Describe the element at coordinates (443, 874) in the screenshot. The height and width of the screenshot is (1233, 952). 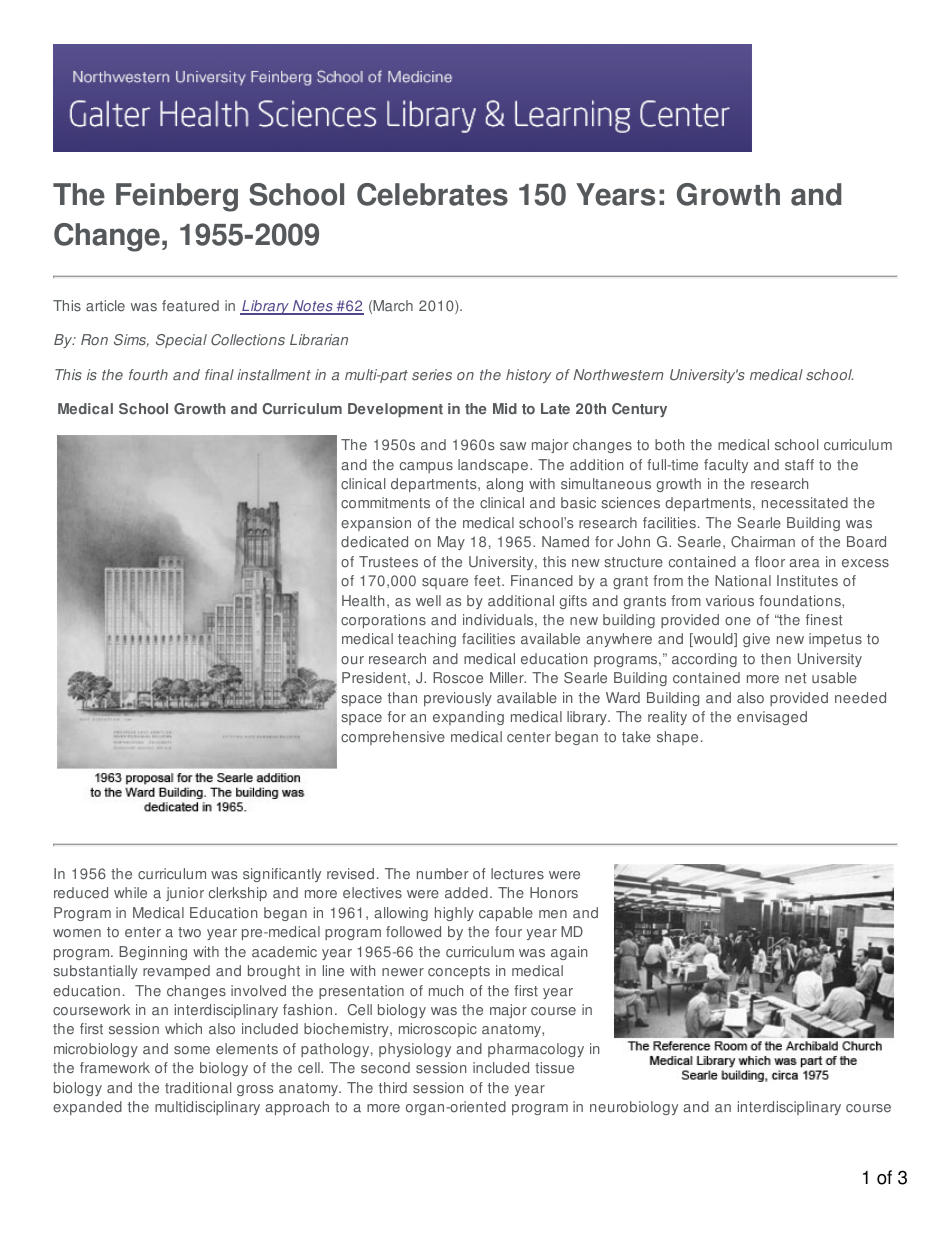
I see `number` at that location.
